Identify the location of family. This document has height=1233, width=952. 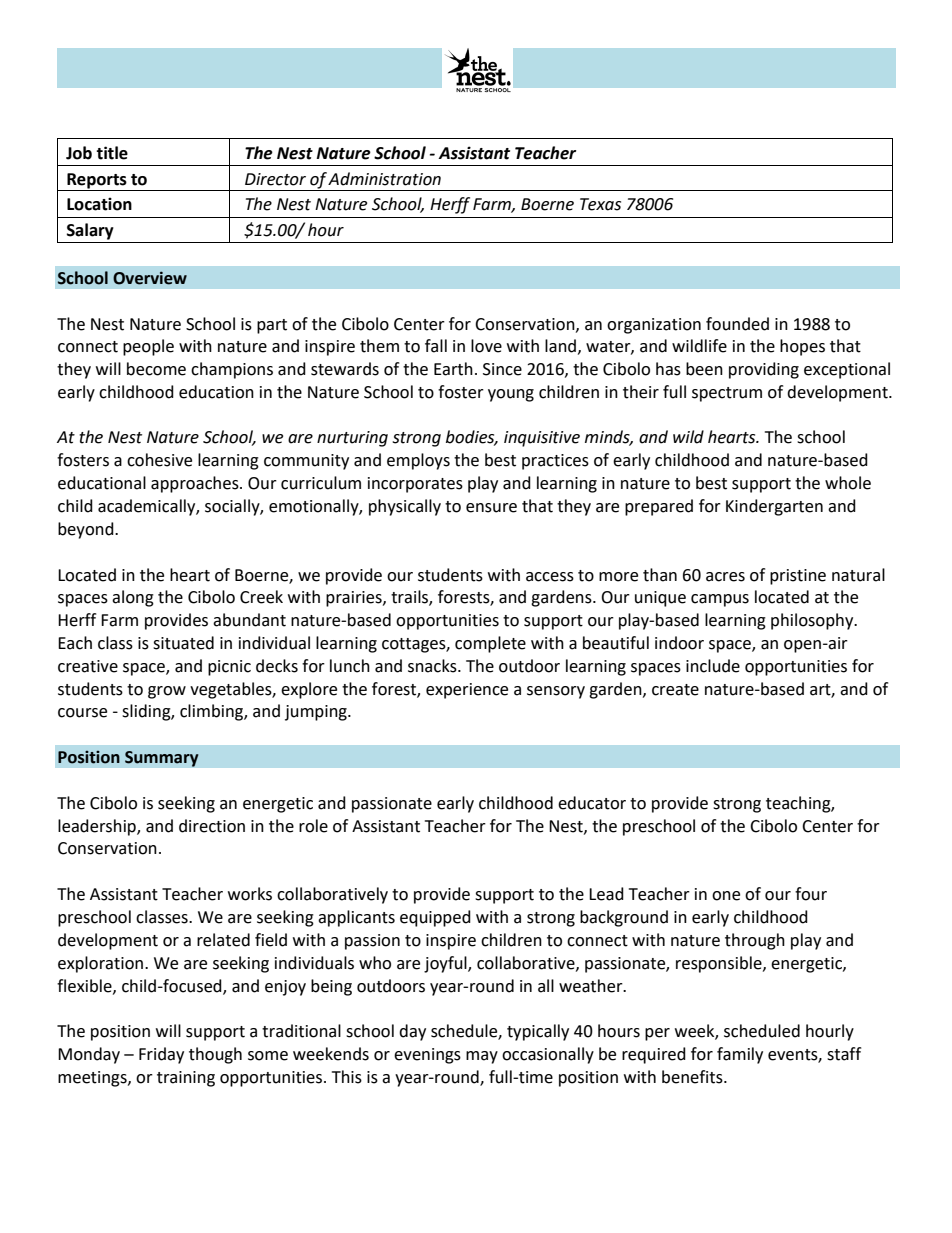
(740, 1055).
